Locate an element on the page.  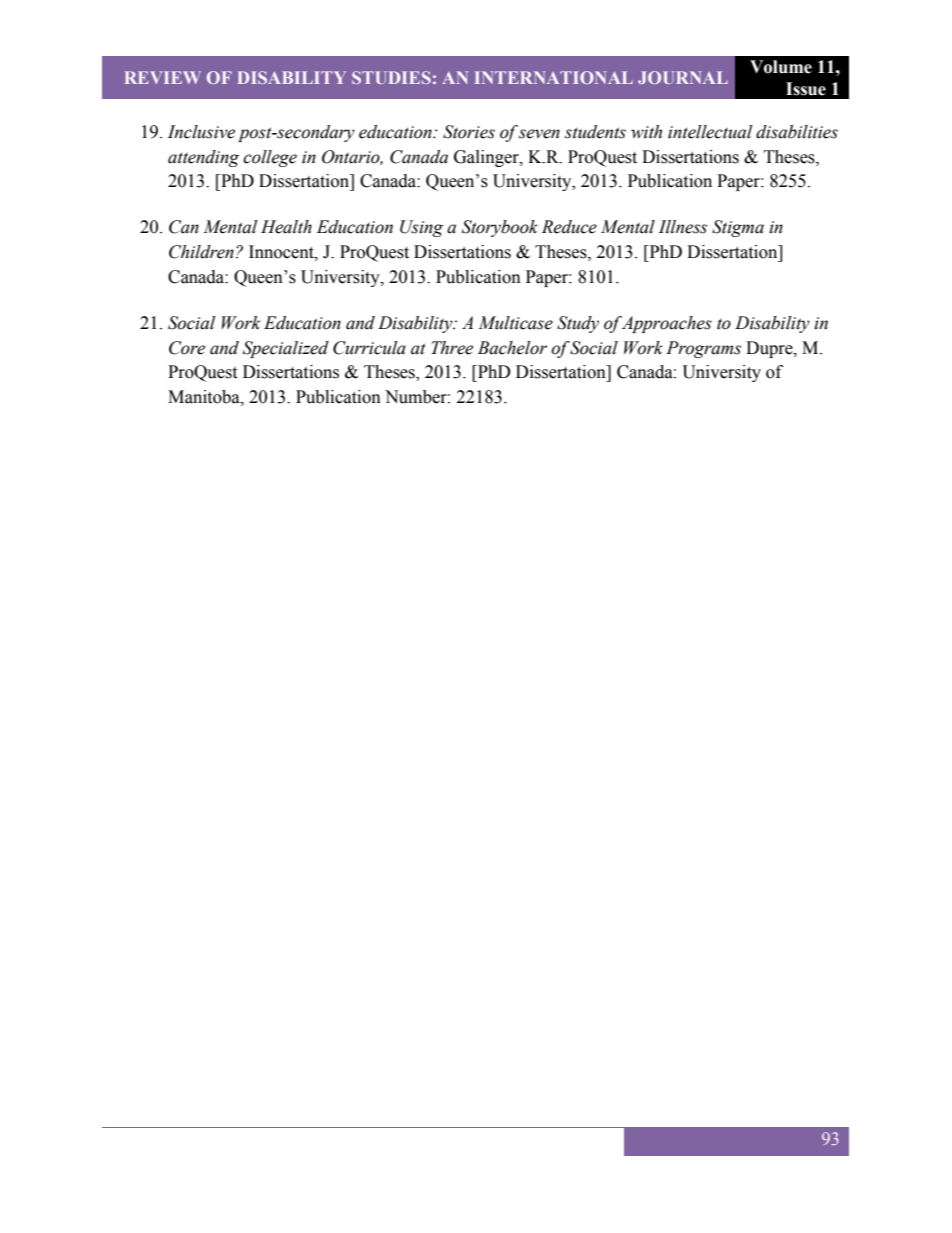
REVIEW is located at coordinates (163, 77).
